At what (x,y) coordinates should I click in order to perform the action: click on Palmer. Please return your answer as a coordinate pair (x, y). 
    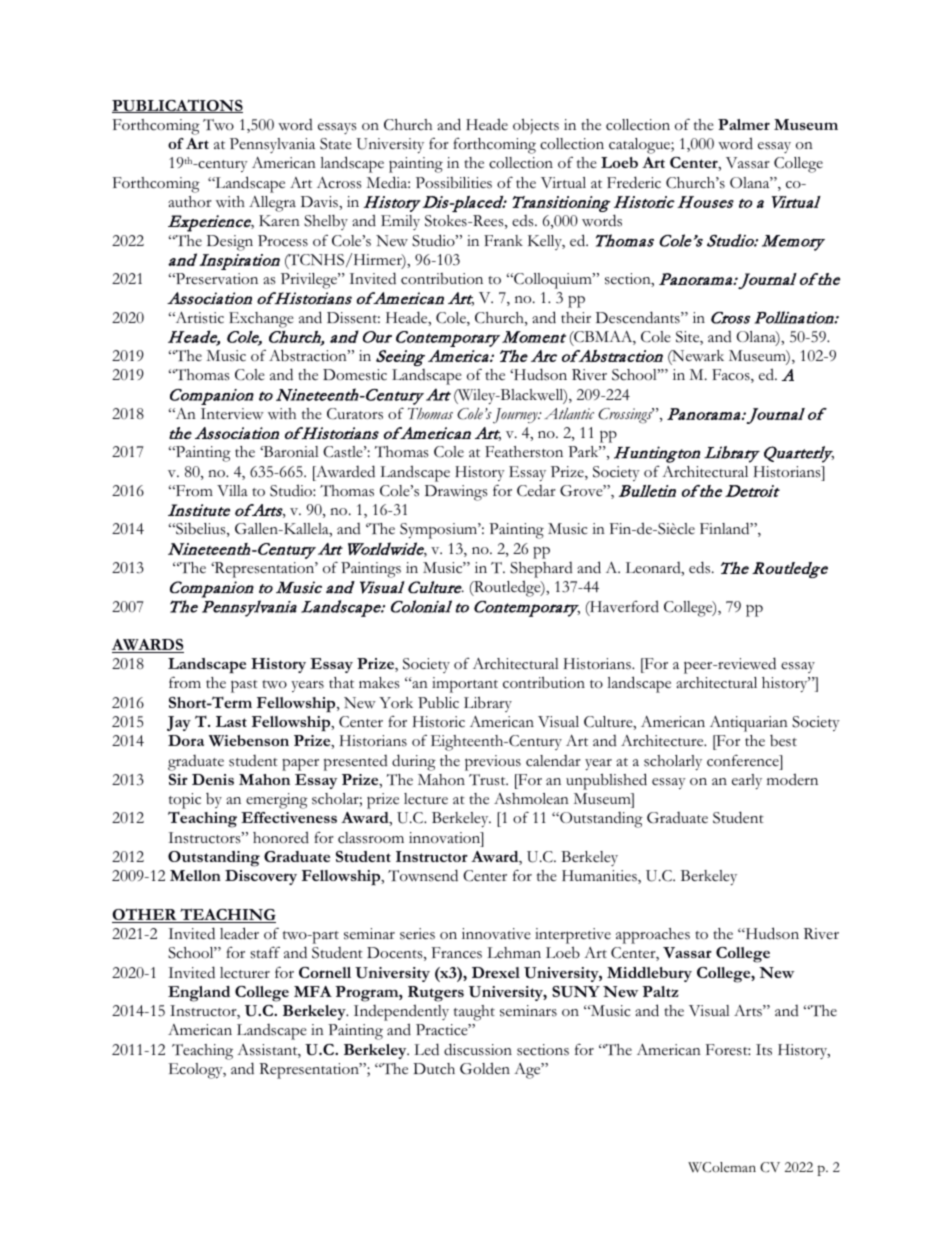
    Looking at the image, I should click on (744, 124).
